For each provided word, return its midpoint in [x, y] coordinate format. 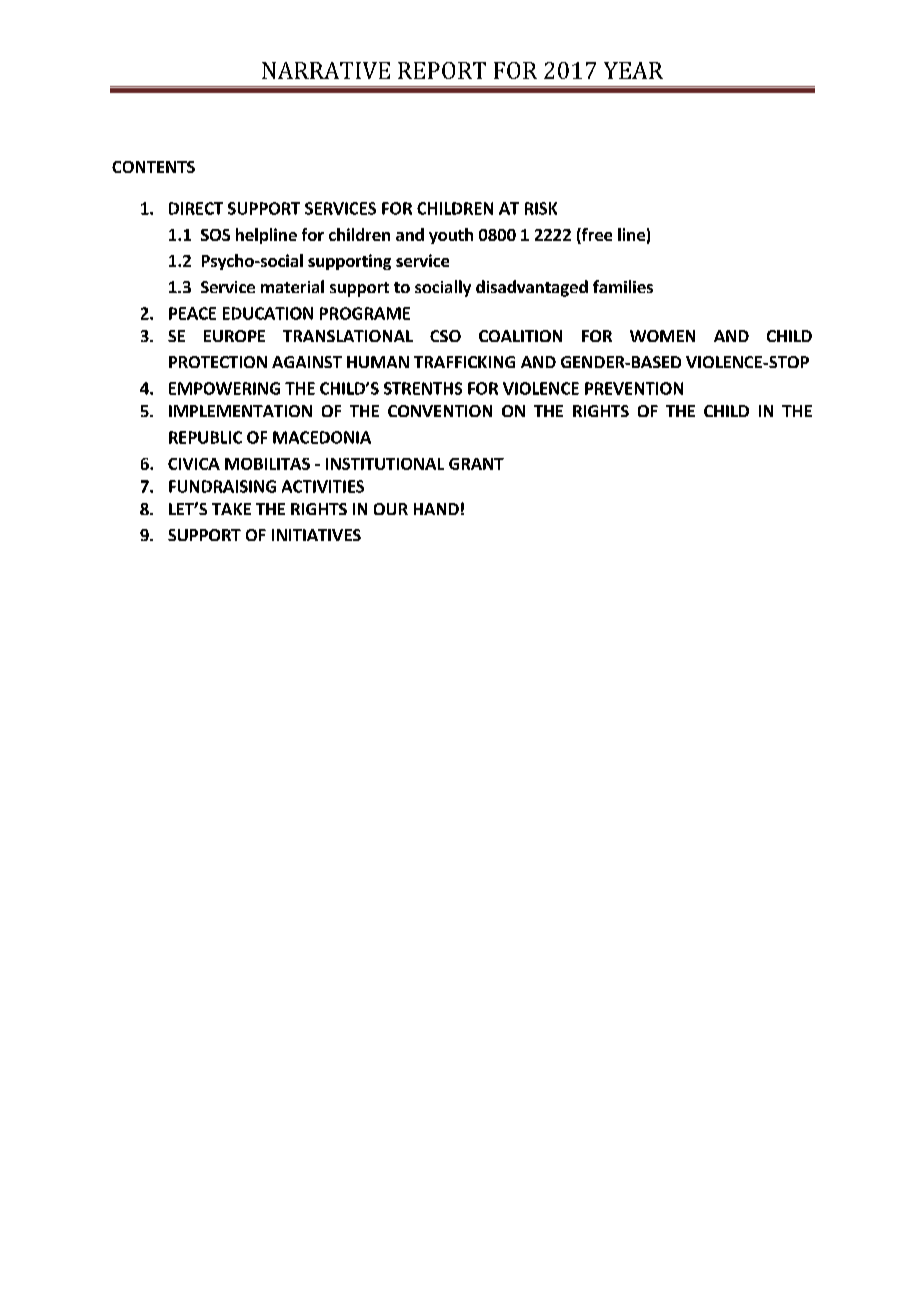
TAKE [231, 509]
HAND [436, 509]
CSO [445, 336]
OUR [391, 509]
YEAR [633, 70]
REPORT [442, 70]
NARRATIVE [326, 70]
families [623, 286]
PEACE [192, 313]
